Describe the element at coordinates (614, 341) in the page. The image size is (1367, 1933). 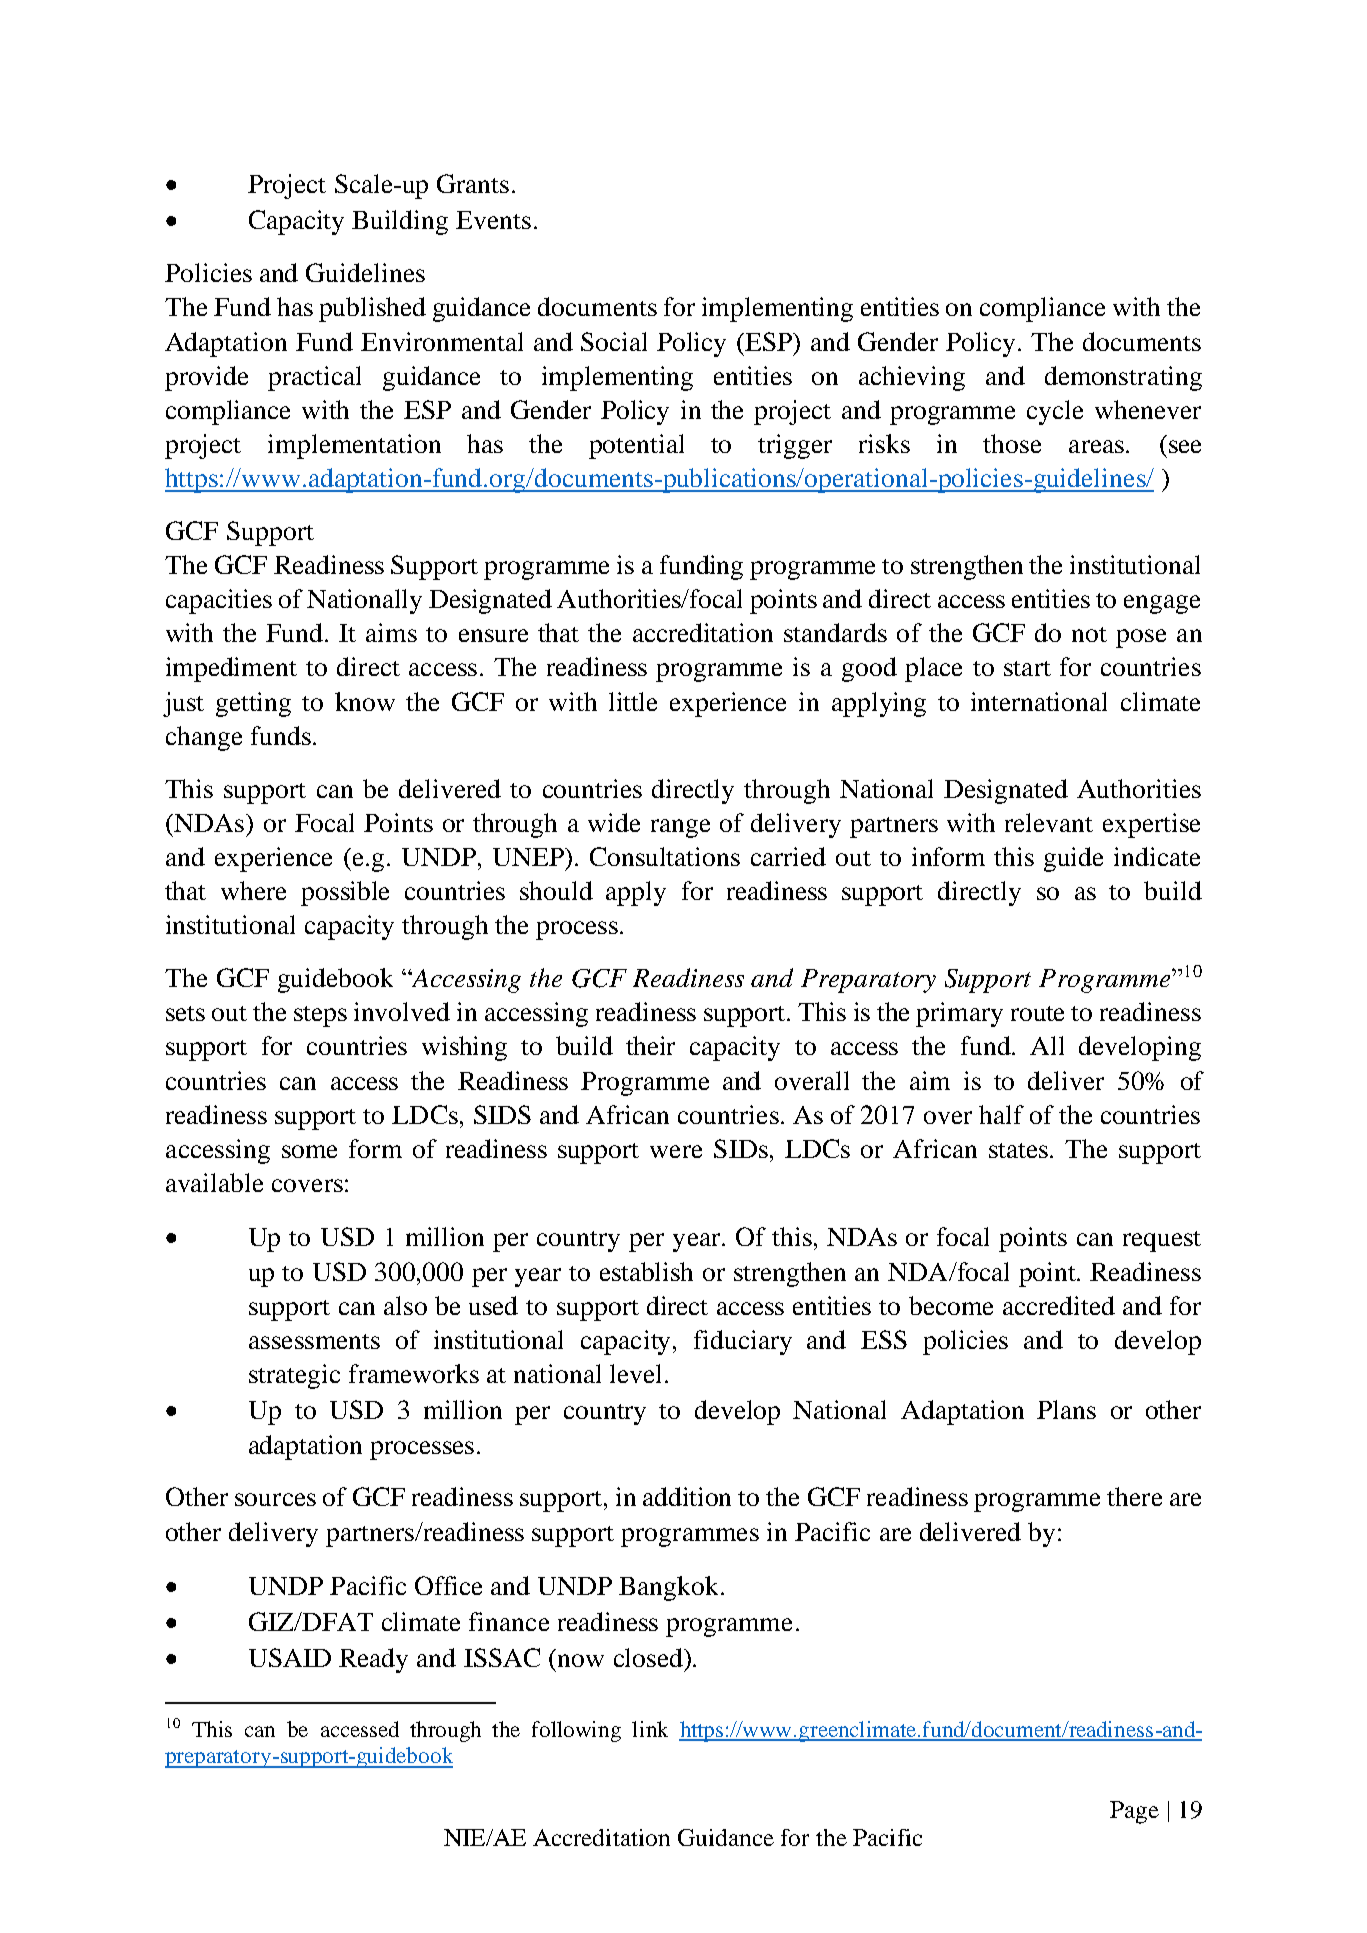
I see `Social` at that location.
